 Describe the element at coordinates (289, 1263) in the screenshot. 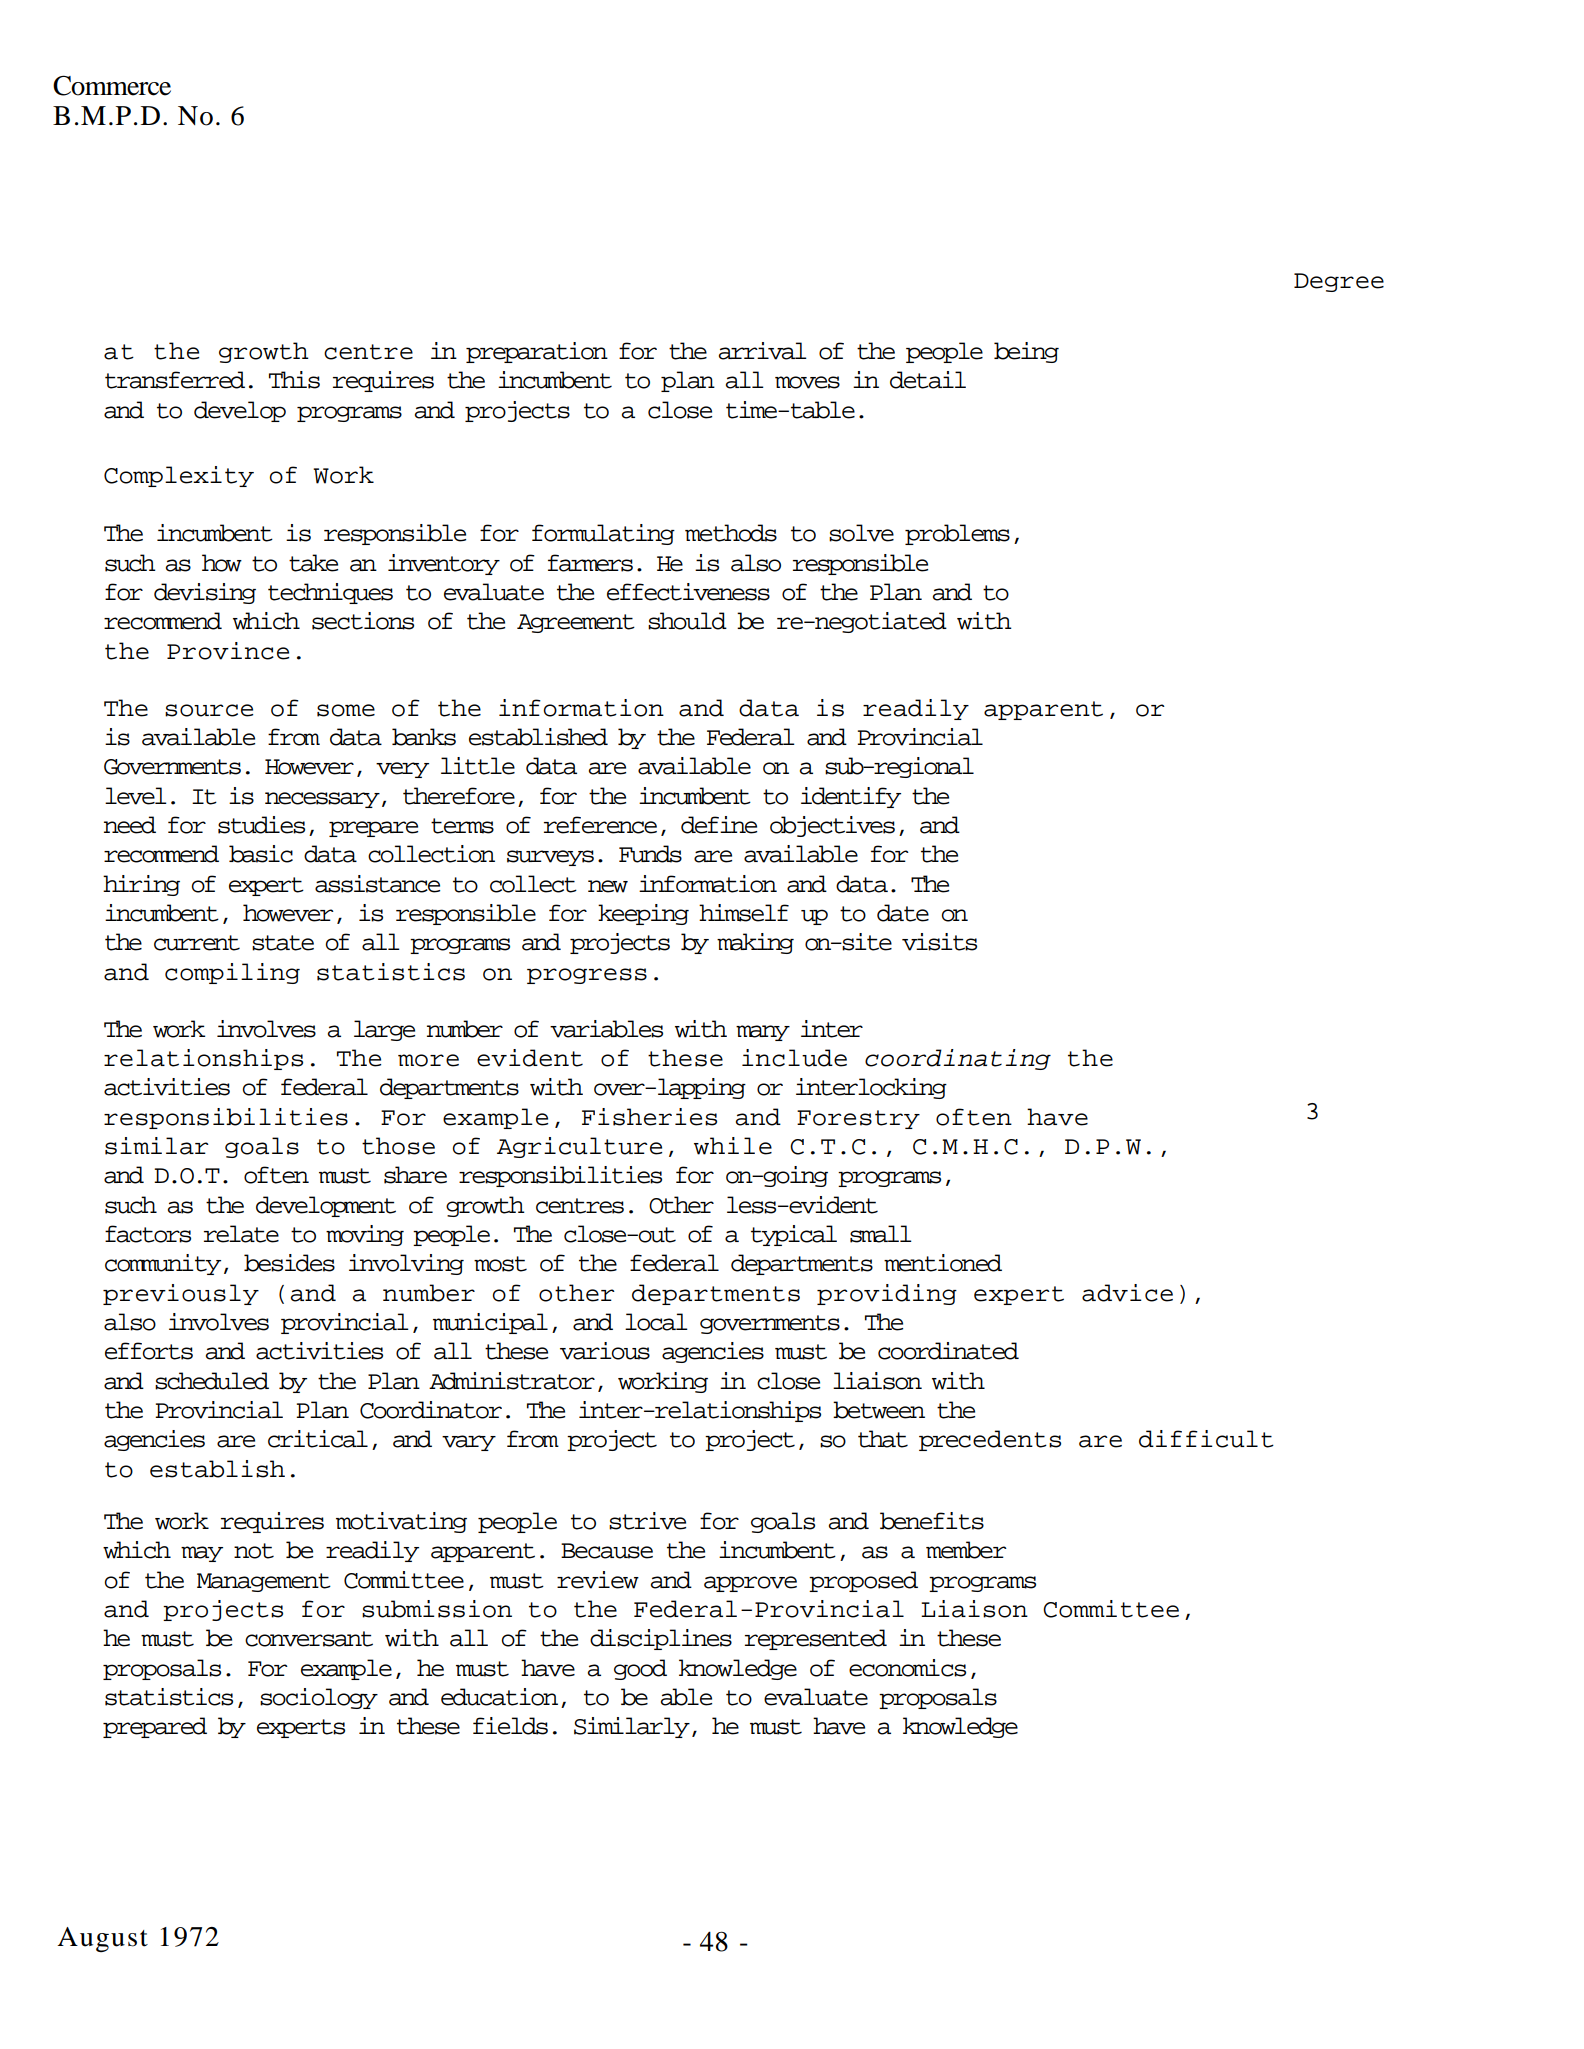

I see `besides` at that location.
